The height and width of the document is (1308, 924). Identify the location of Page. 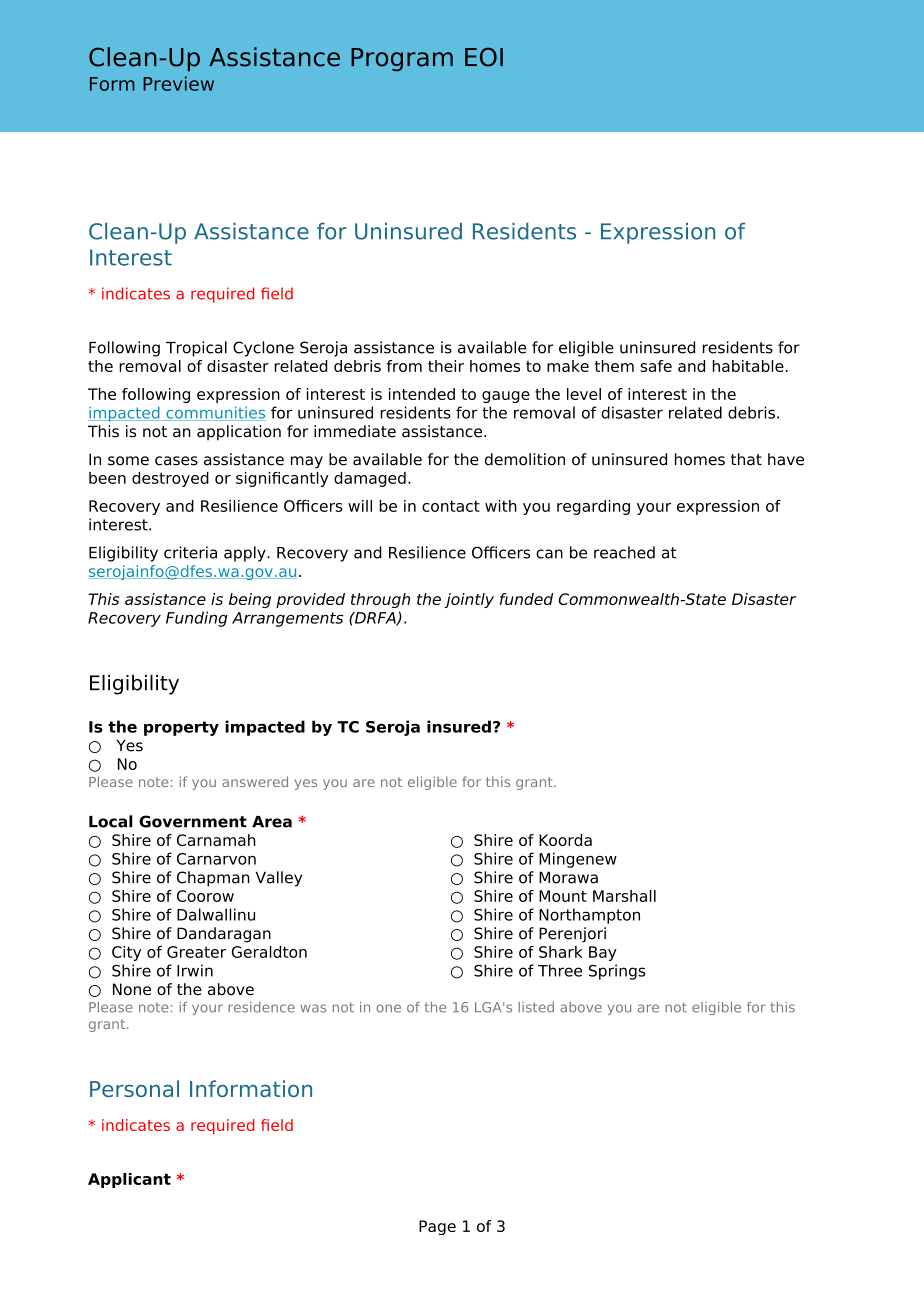
(437, 1227).
